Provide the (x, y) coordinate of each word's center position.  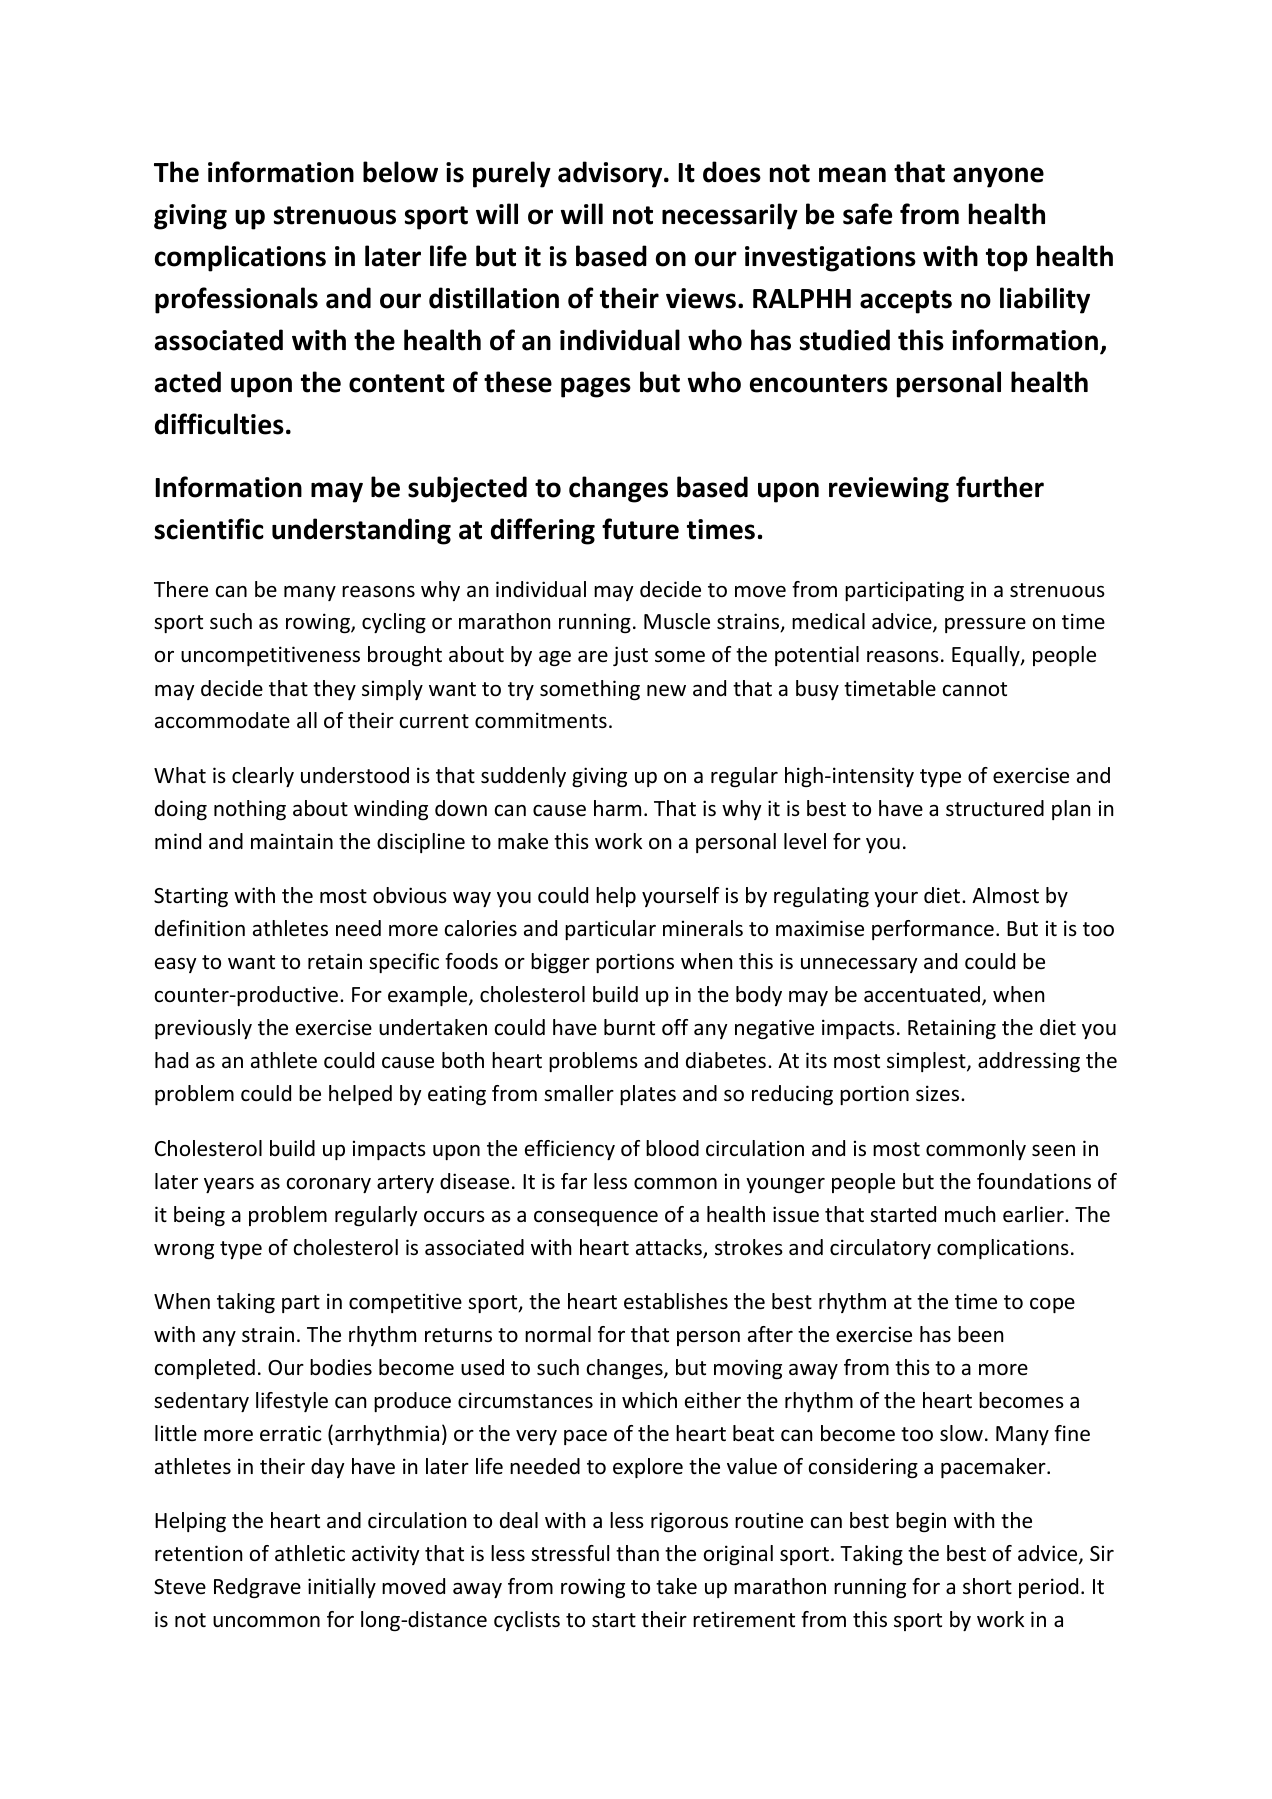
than (637, 1553)
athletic (310, 1553)
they (334, 690)
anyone (998, 177)
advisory (611, 174)
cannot (975, 689)
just (630, 656)
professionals (236, 300)
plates (648, 1095)
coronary (329, 1185)
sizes (939, 1093)
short (987, 1586)
